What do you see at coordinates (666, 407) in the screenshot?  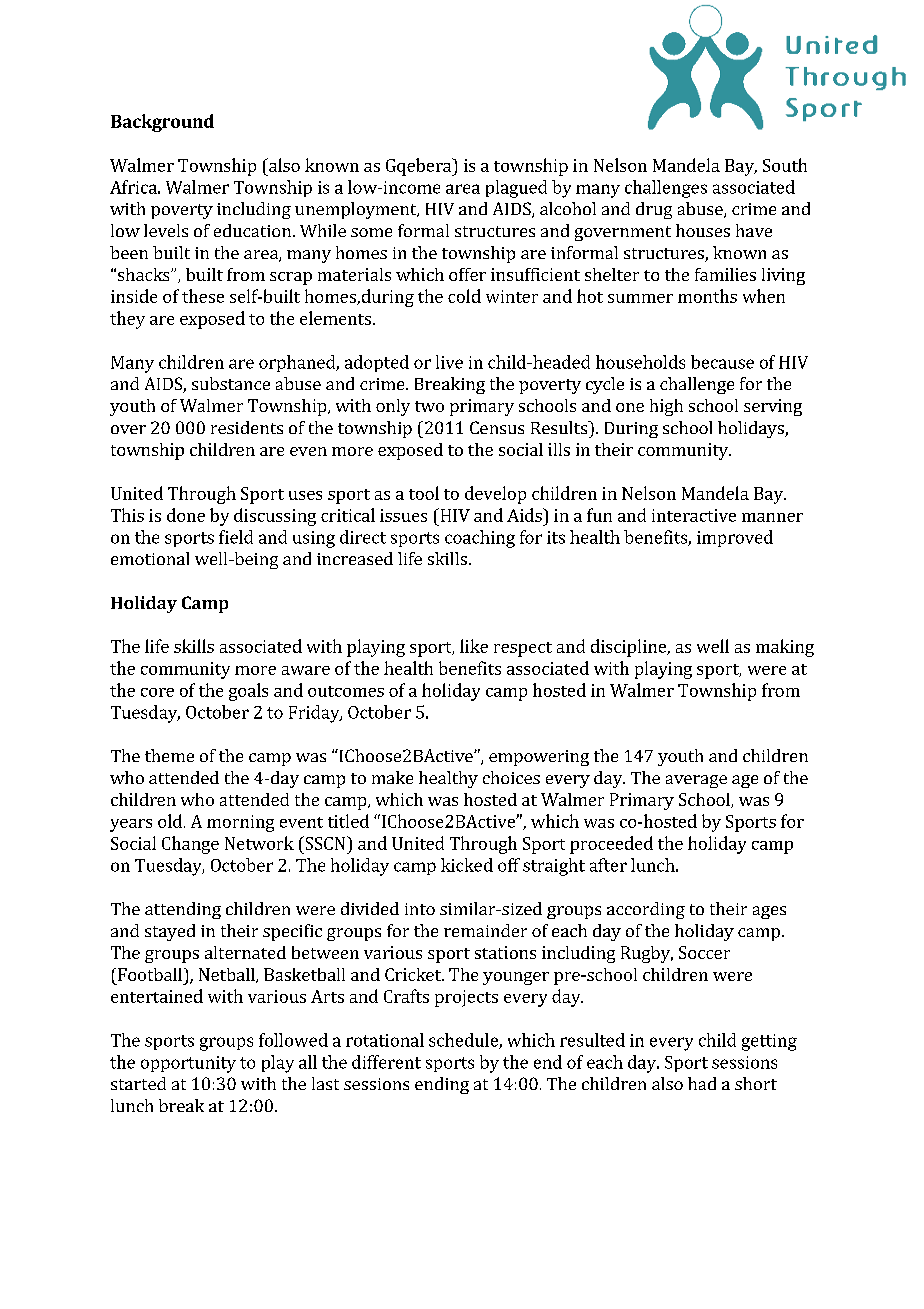 I see `high` at bounding box center [666, 407].
